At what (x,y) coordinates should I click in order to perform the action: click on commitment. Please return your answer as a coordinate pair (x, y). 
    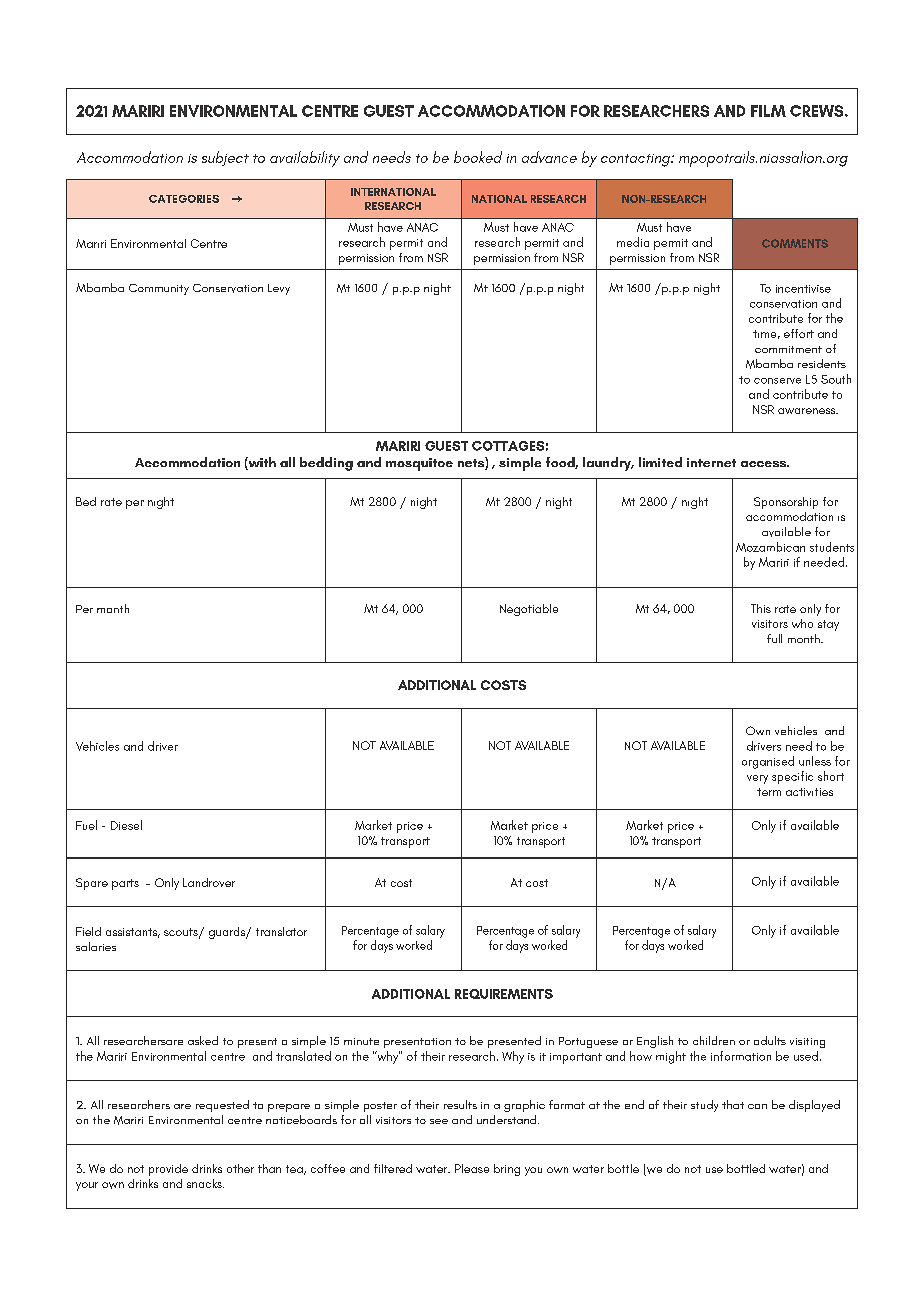
    Looking at the image, I should click on (788, 349).
